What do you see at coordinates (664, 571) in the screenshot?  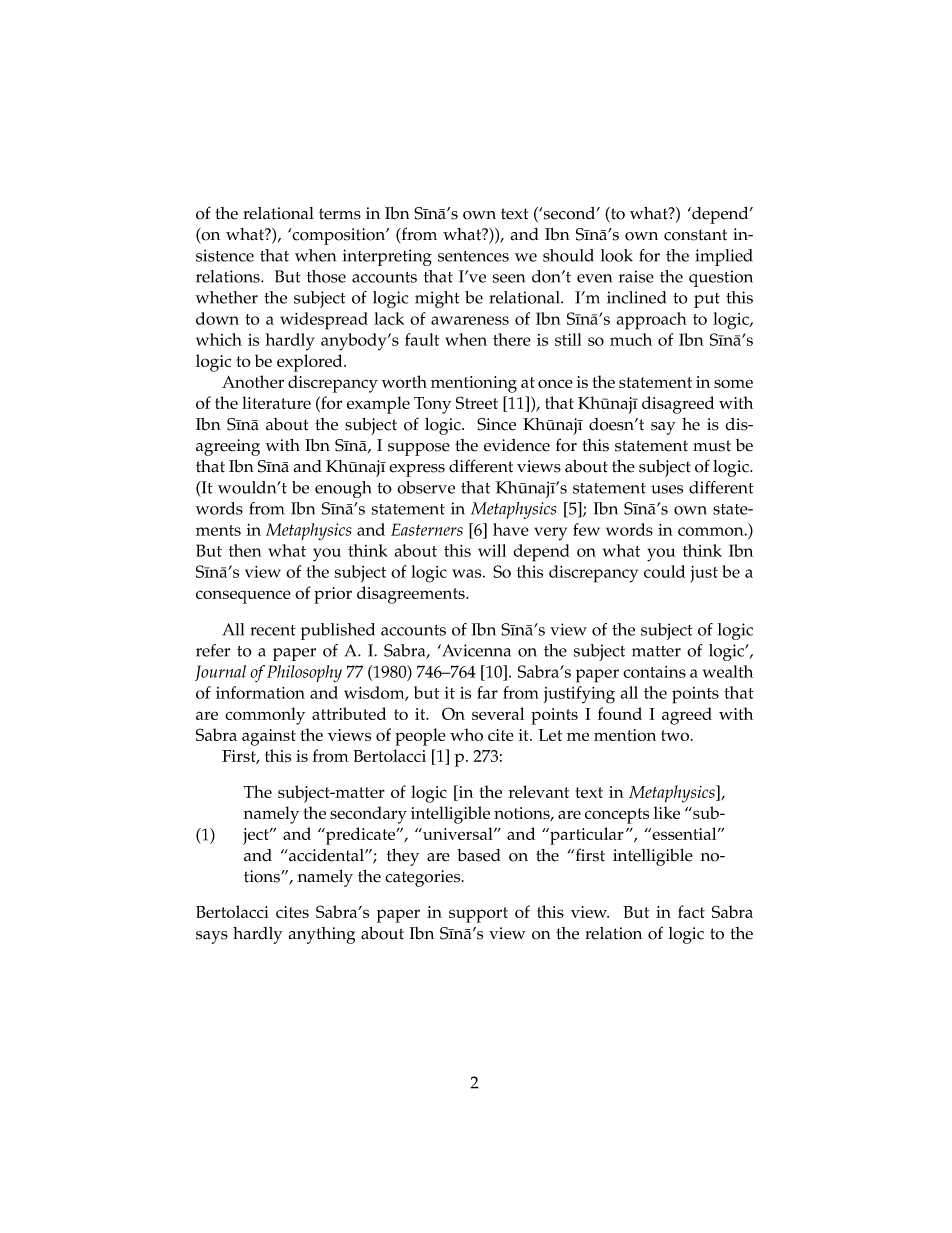 I see `could` at bounding box center [664, 571].
